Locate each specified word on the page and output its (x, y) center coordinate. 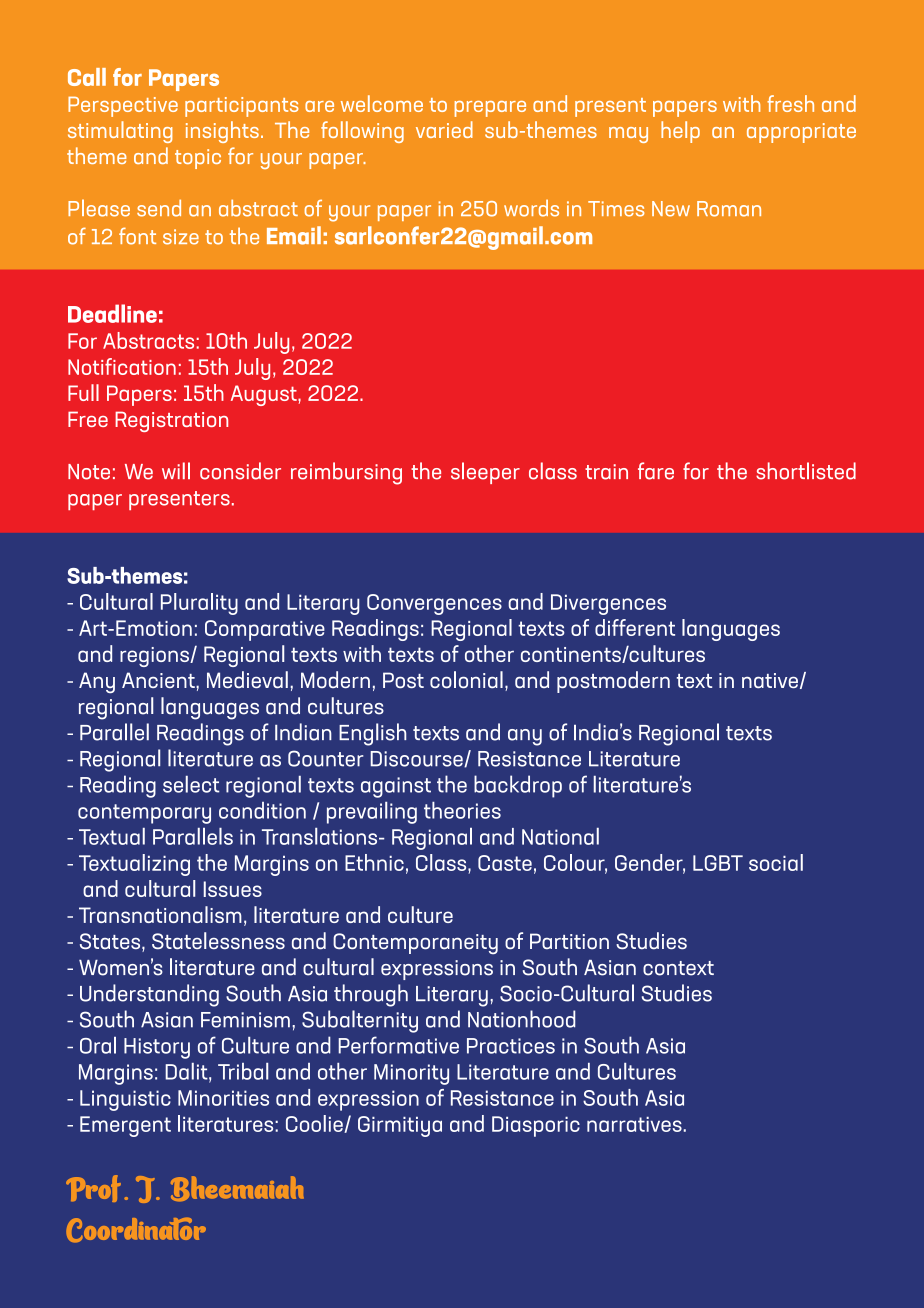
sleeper (485, 473)
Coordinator (136, 1230)
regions (155, 657)
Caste (505, 863)
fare (656, 471)
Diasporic (536, 1126)
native (770, 680)
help (680, 132)
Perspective (123, 106)
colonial (466, 679)
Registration (171, 421)
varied (444, 129)
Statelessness (218, 941)
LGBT (718, 863)
